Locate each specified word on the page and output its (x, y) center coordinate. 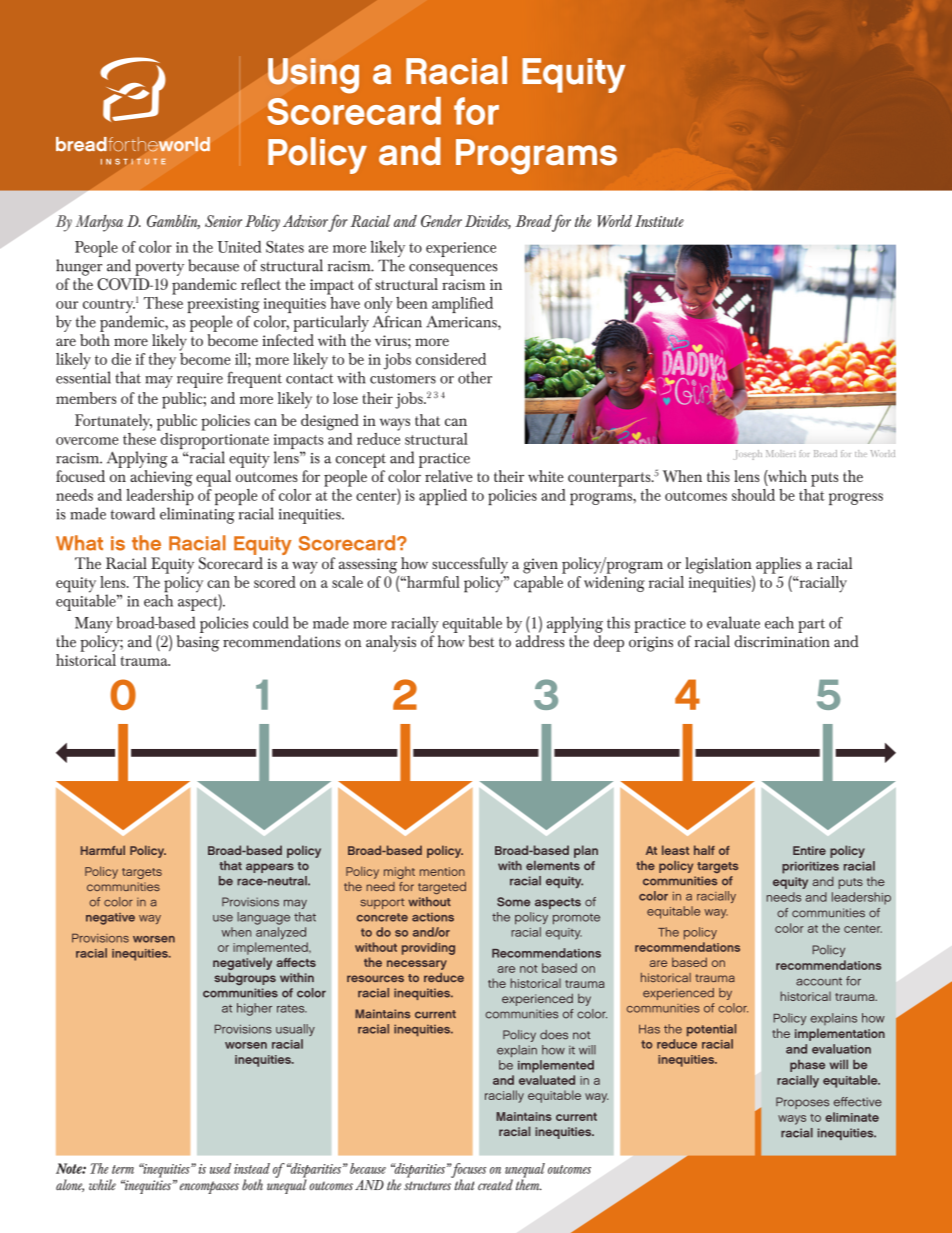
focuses (468, 1171)
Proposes (802, 1103)
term (123, 1169)
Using (313, 76)
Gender (441, 221)
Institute (659, 221)
